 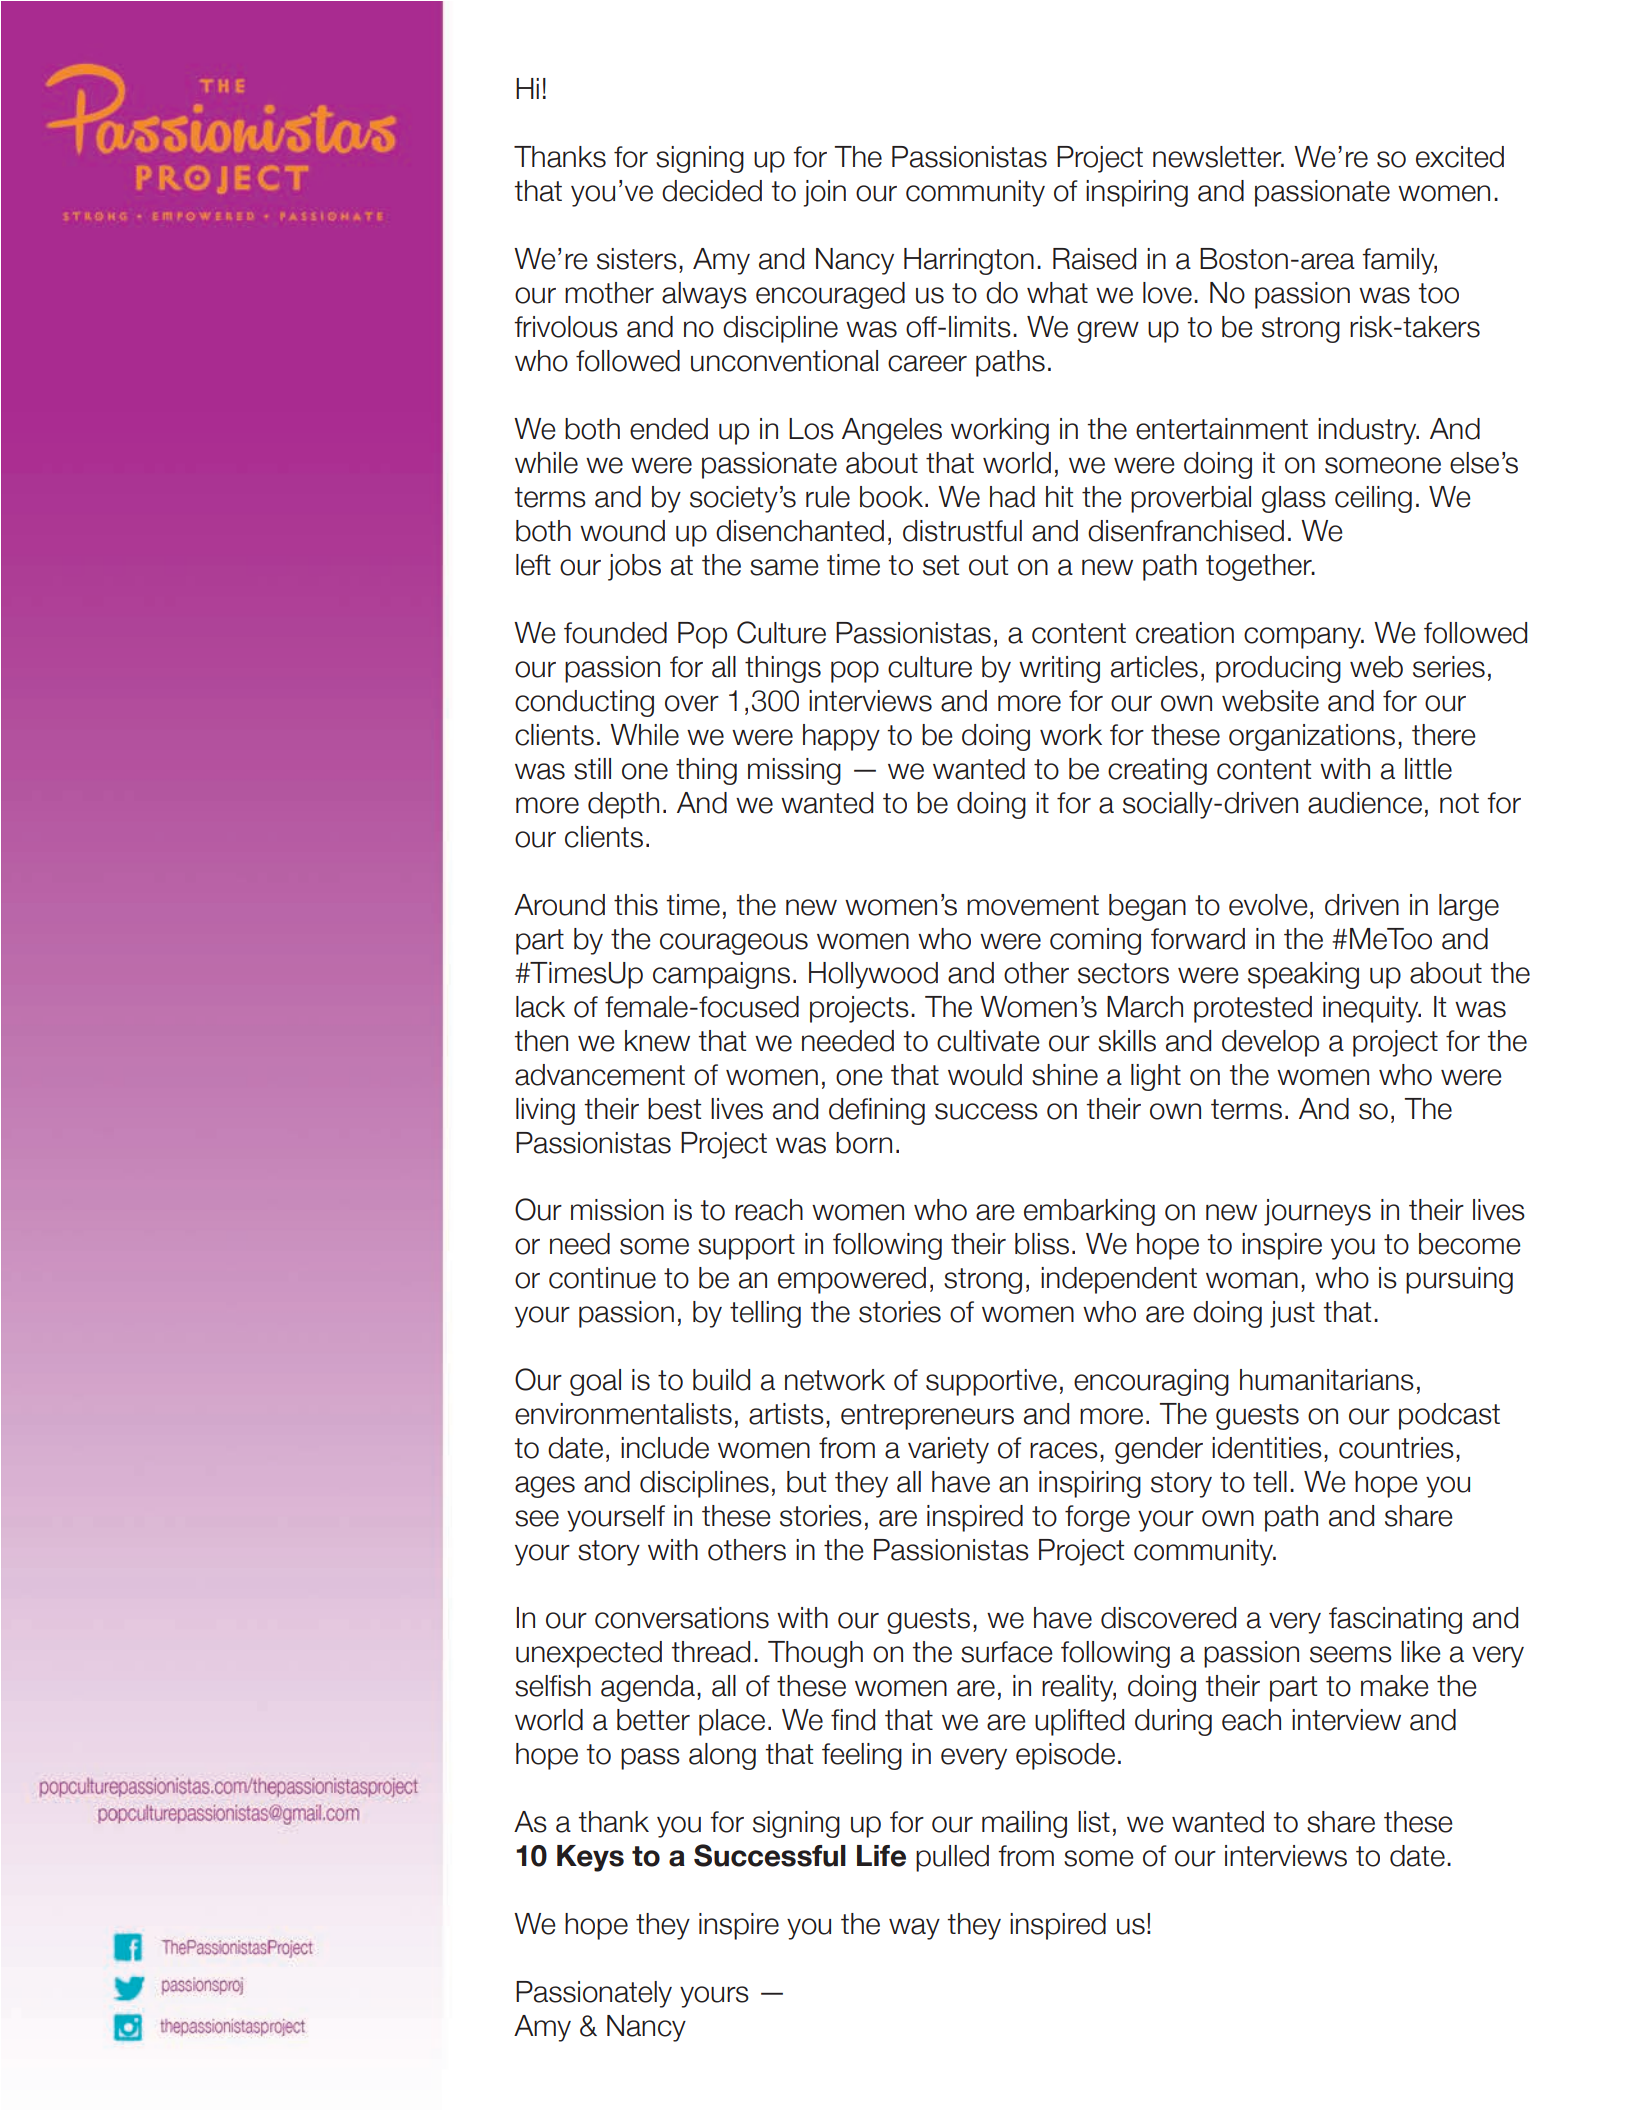 I want to click on just, so click(x=1292, y=1314).
